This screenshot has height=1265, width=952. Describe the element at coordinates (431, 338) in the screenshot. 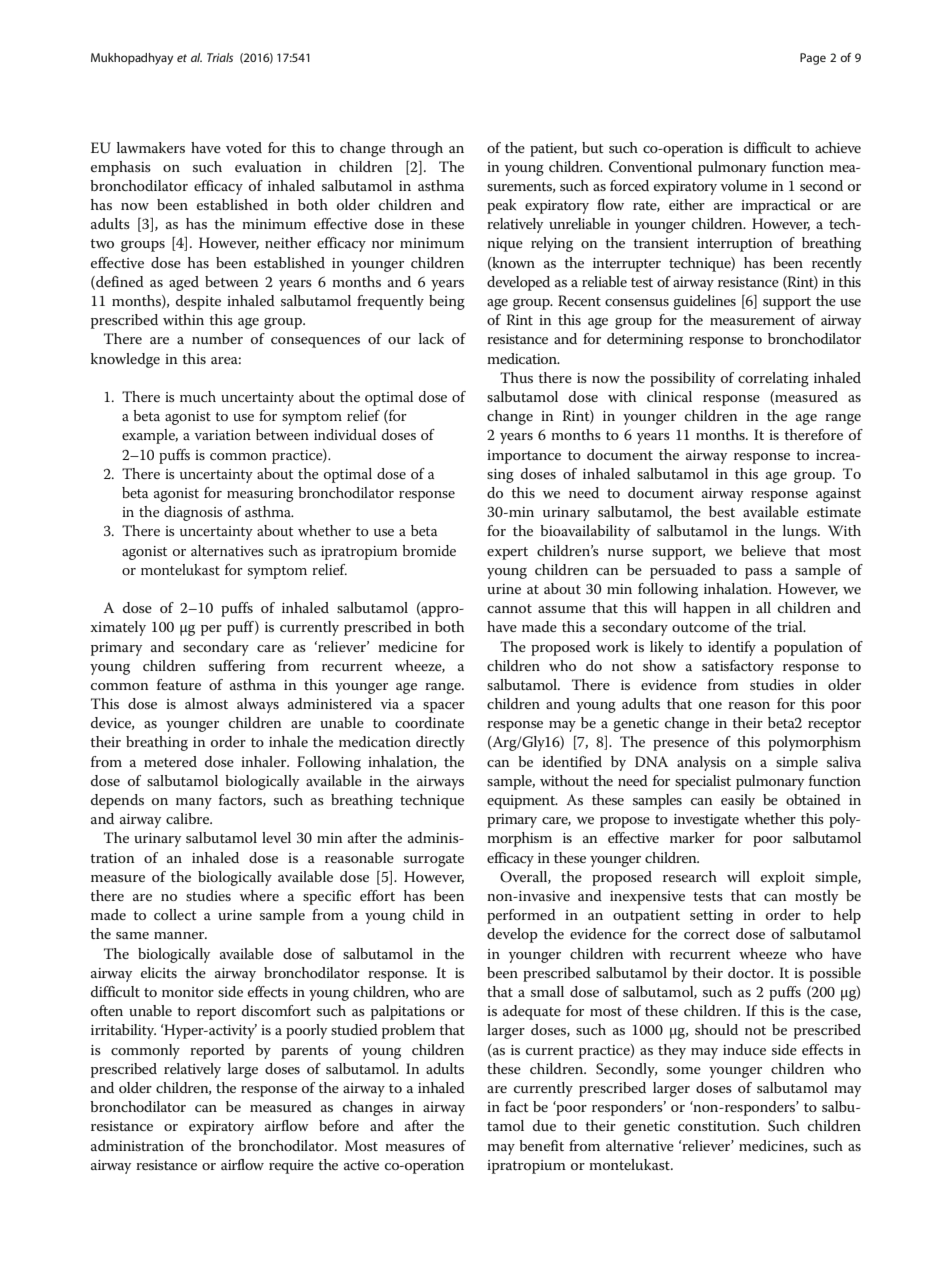

I see `lack` at that location.
